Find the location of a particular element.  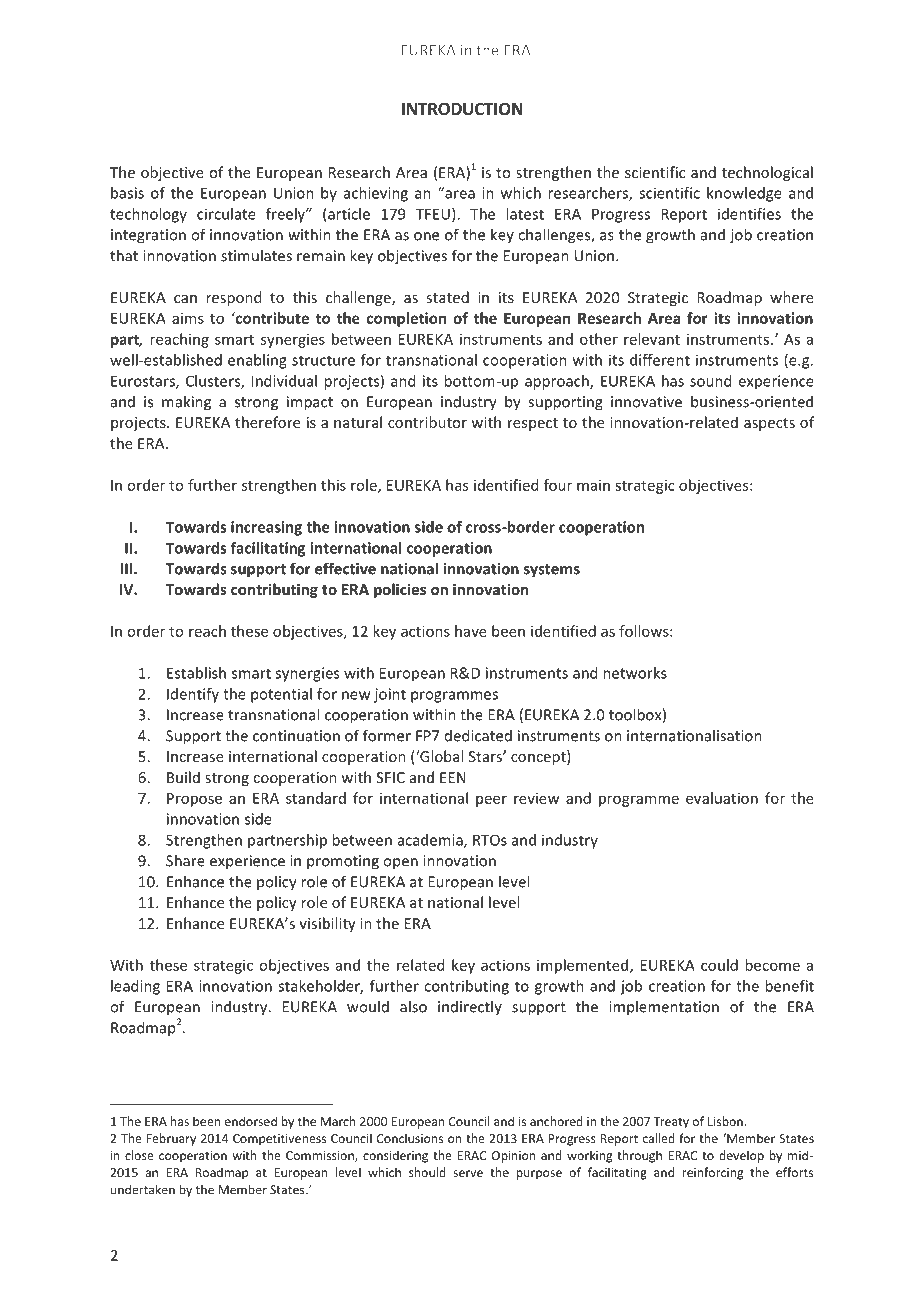

INTRODUCTION is located at coordinates (462, 109).
